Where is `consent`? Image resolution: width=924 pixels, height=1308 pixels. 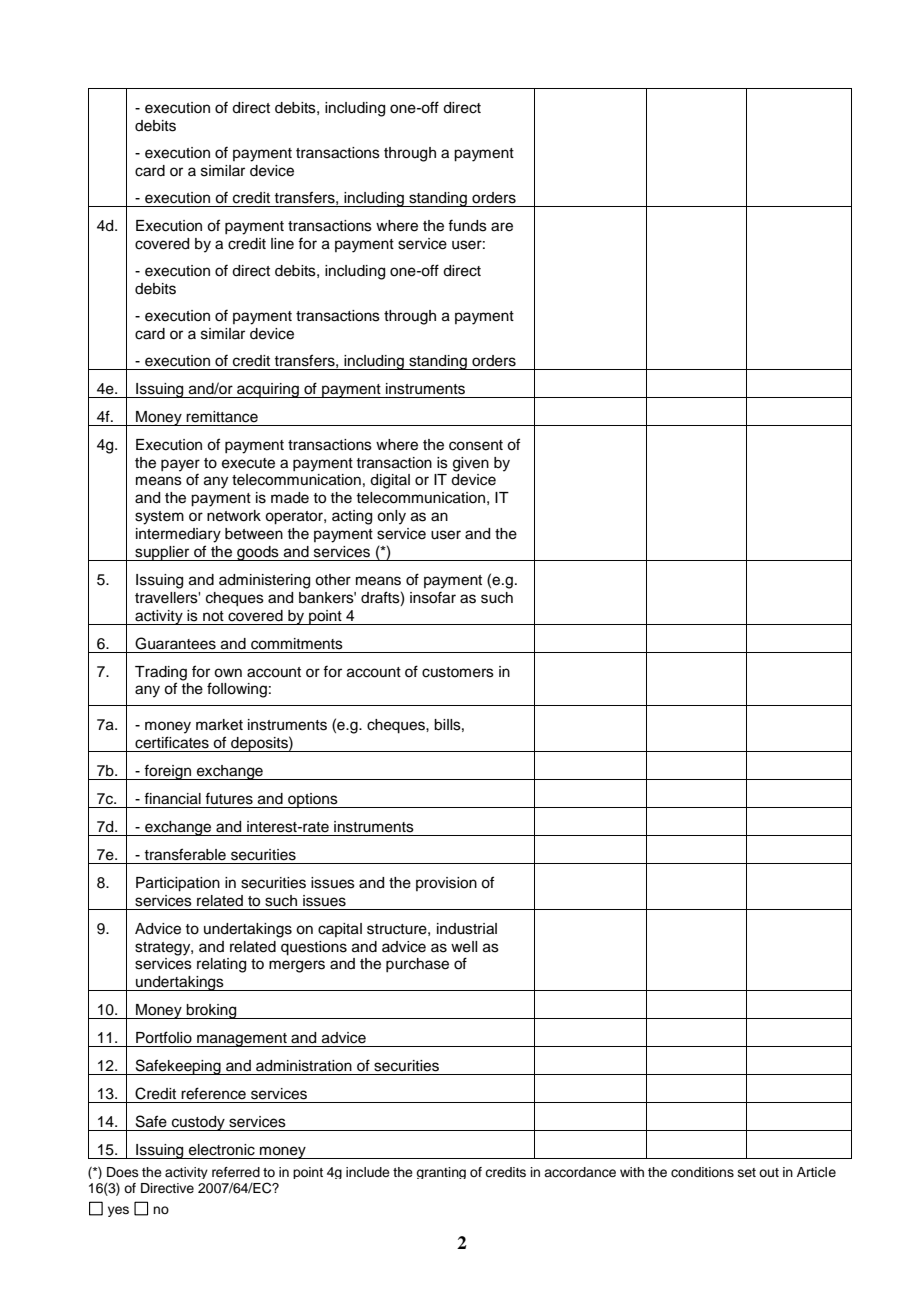 consent is located at coordinates (476, 445).
